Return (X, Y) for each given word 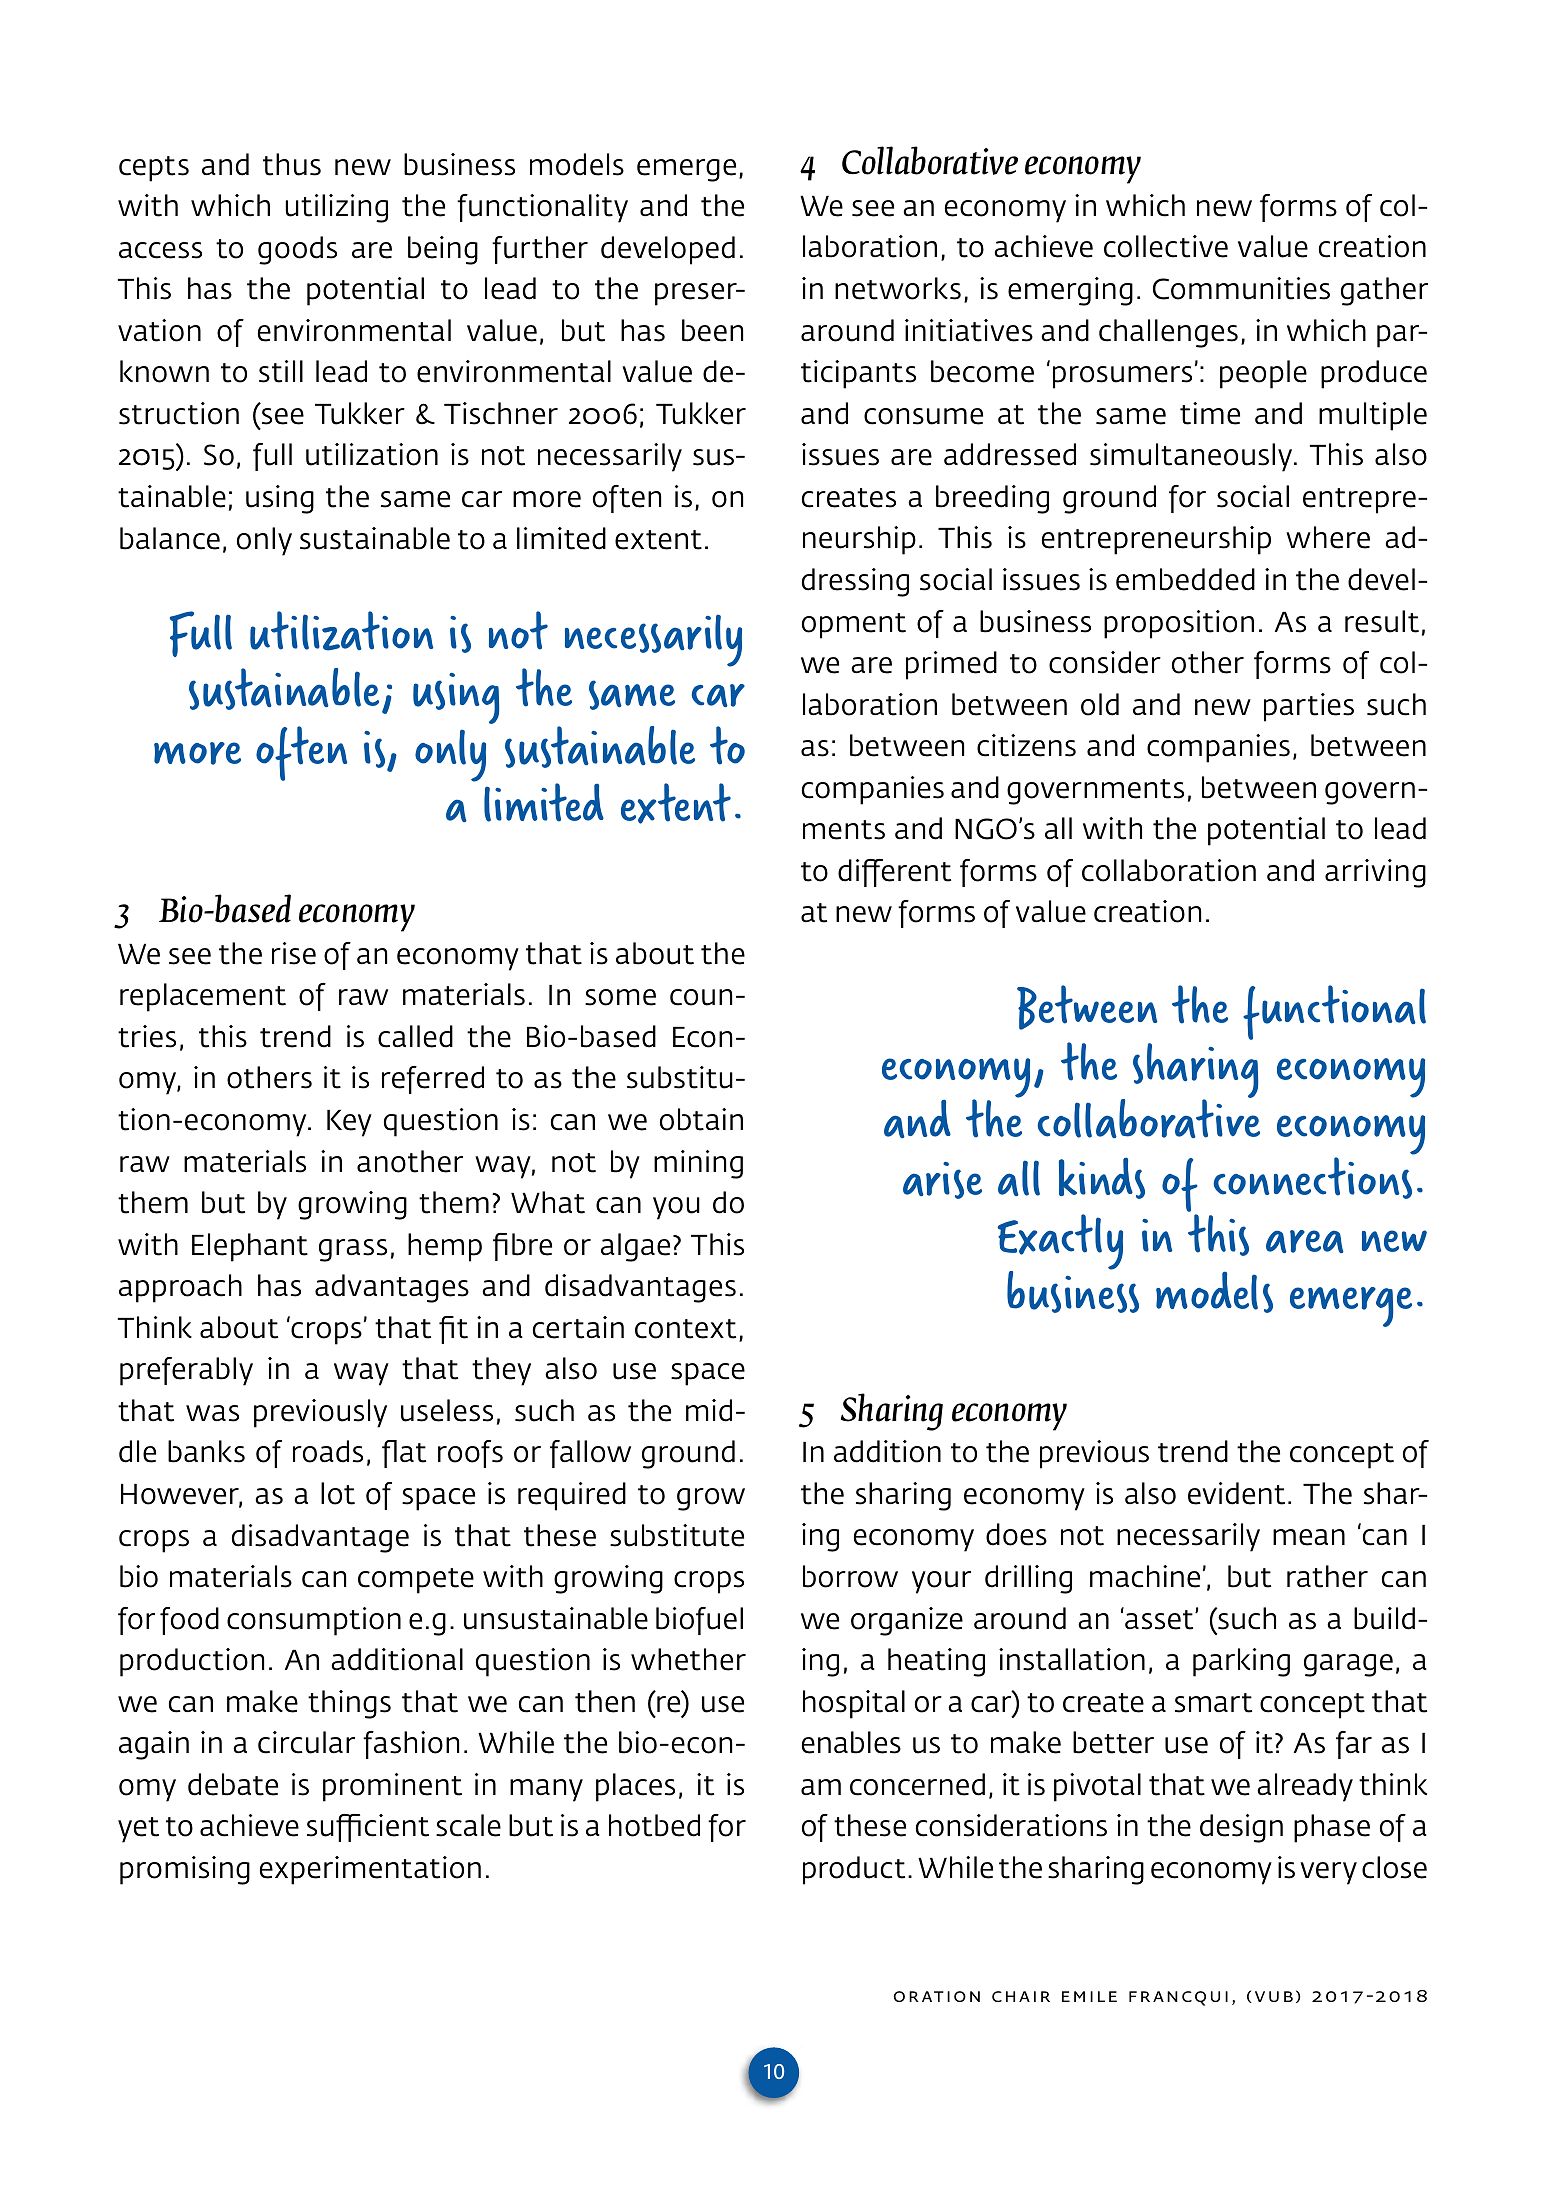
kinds (1102, 1178)
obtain (701, 1119)
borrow (850, 1576)
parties (1309, 707)
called (415, 1036)
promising (185, 1870)
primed (951, 665)
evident (1236, 1493)
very (1328, 1873)
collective (1166, 246)
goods (297, 250)
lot (338, 1493)
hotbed (654, 1825)
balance (170, 538)
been (712, 330)
